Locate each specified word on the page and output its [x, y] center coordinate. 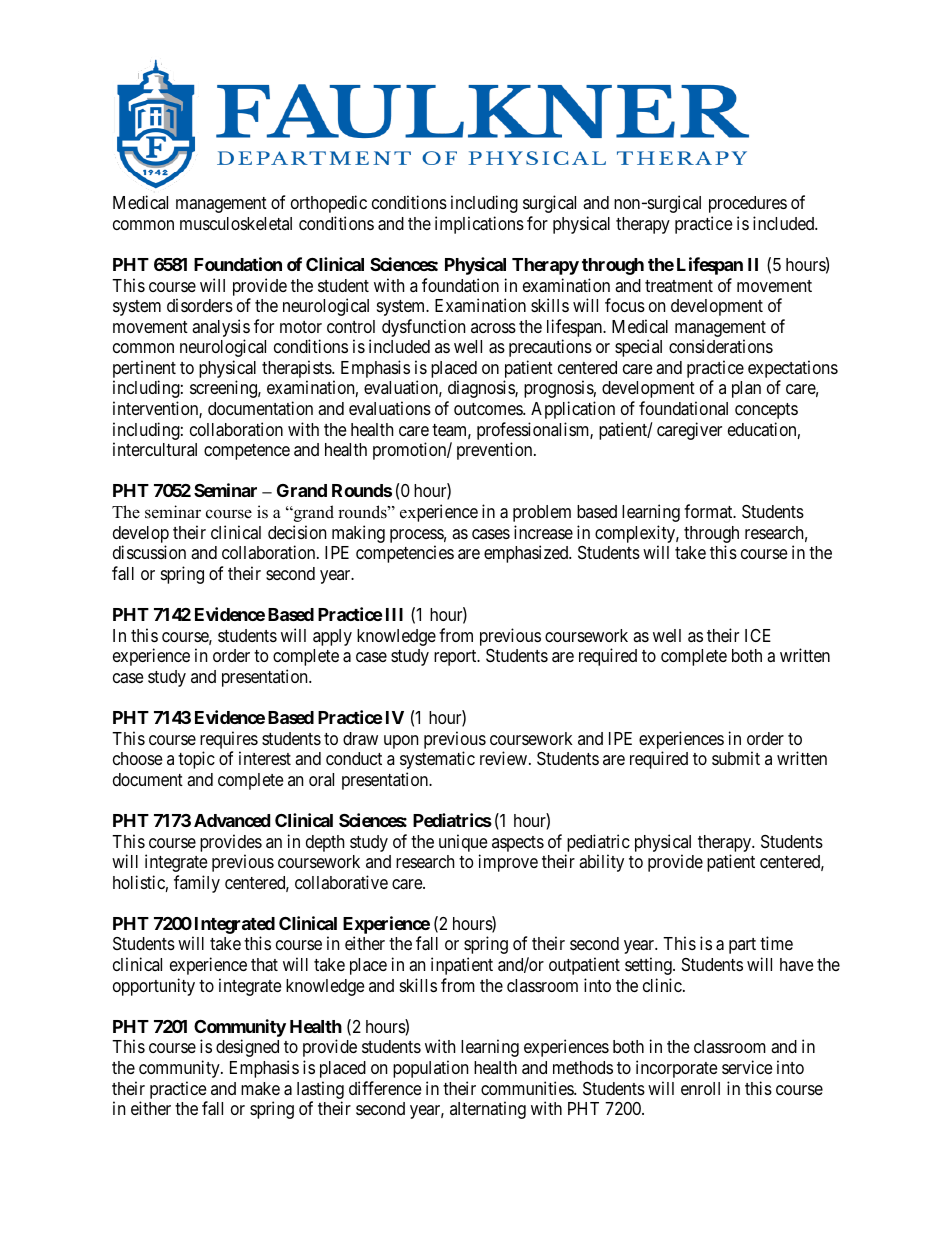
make [260, 1088]
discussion [149, 552]
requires [229, 740]
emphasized [527, 554]
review [505, 758]
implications [479, 225]
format [709, 511]
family [197, 884]
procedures [748, 204]
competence [247, 452]
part [742, 946]
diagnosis [482, 389]
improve [508, 863]
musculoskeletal [236, 223]
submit [736, 758]
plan [746, 389]
